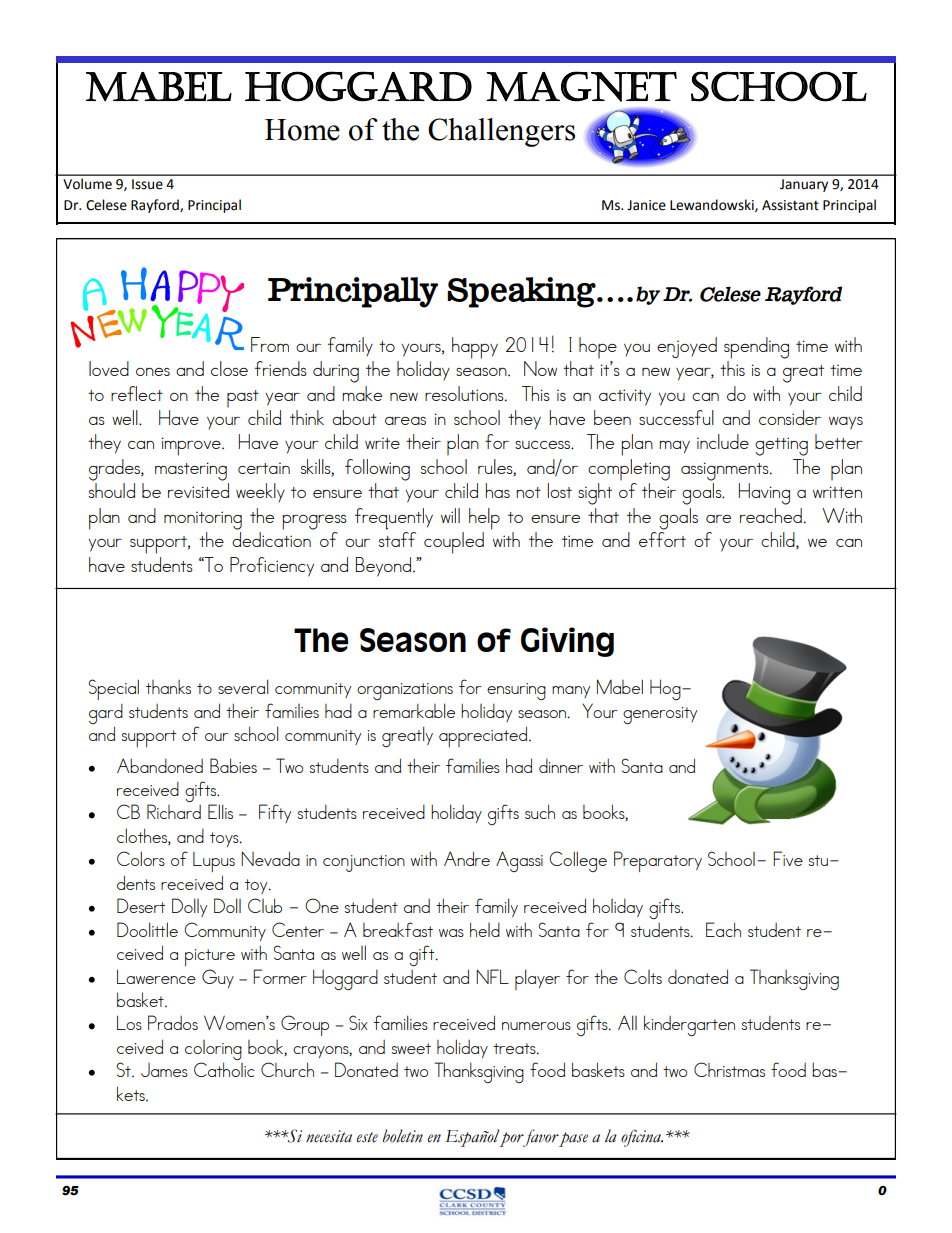  I want to click on ensuring, so click(516, 691).
